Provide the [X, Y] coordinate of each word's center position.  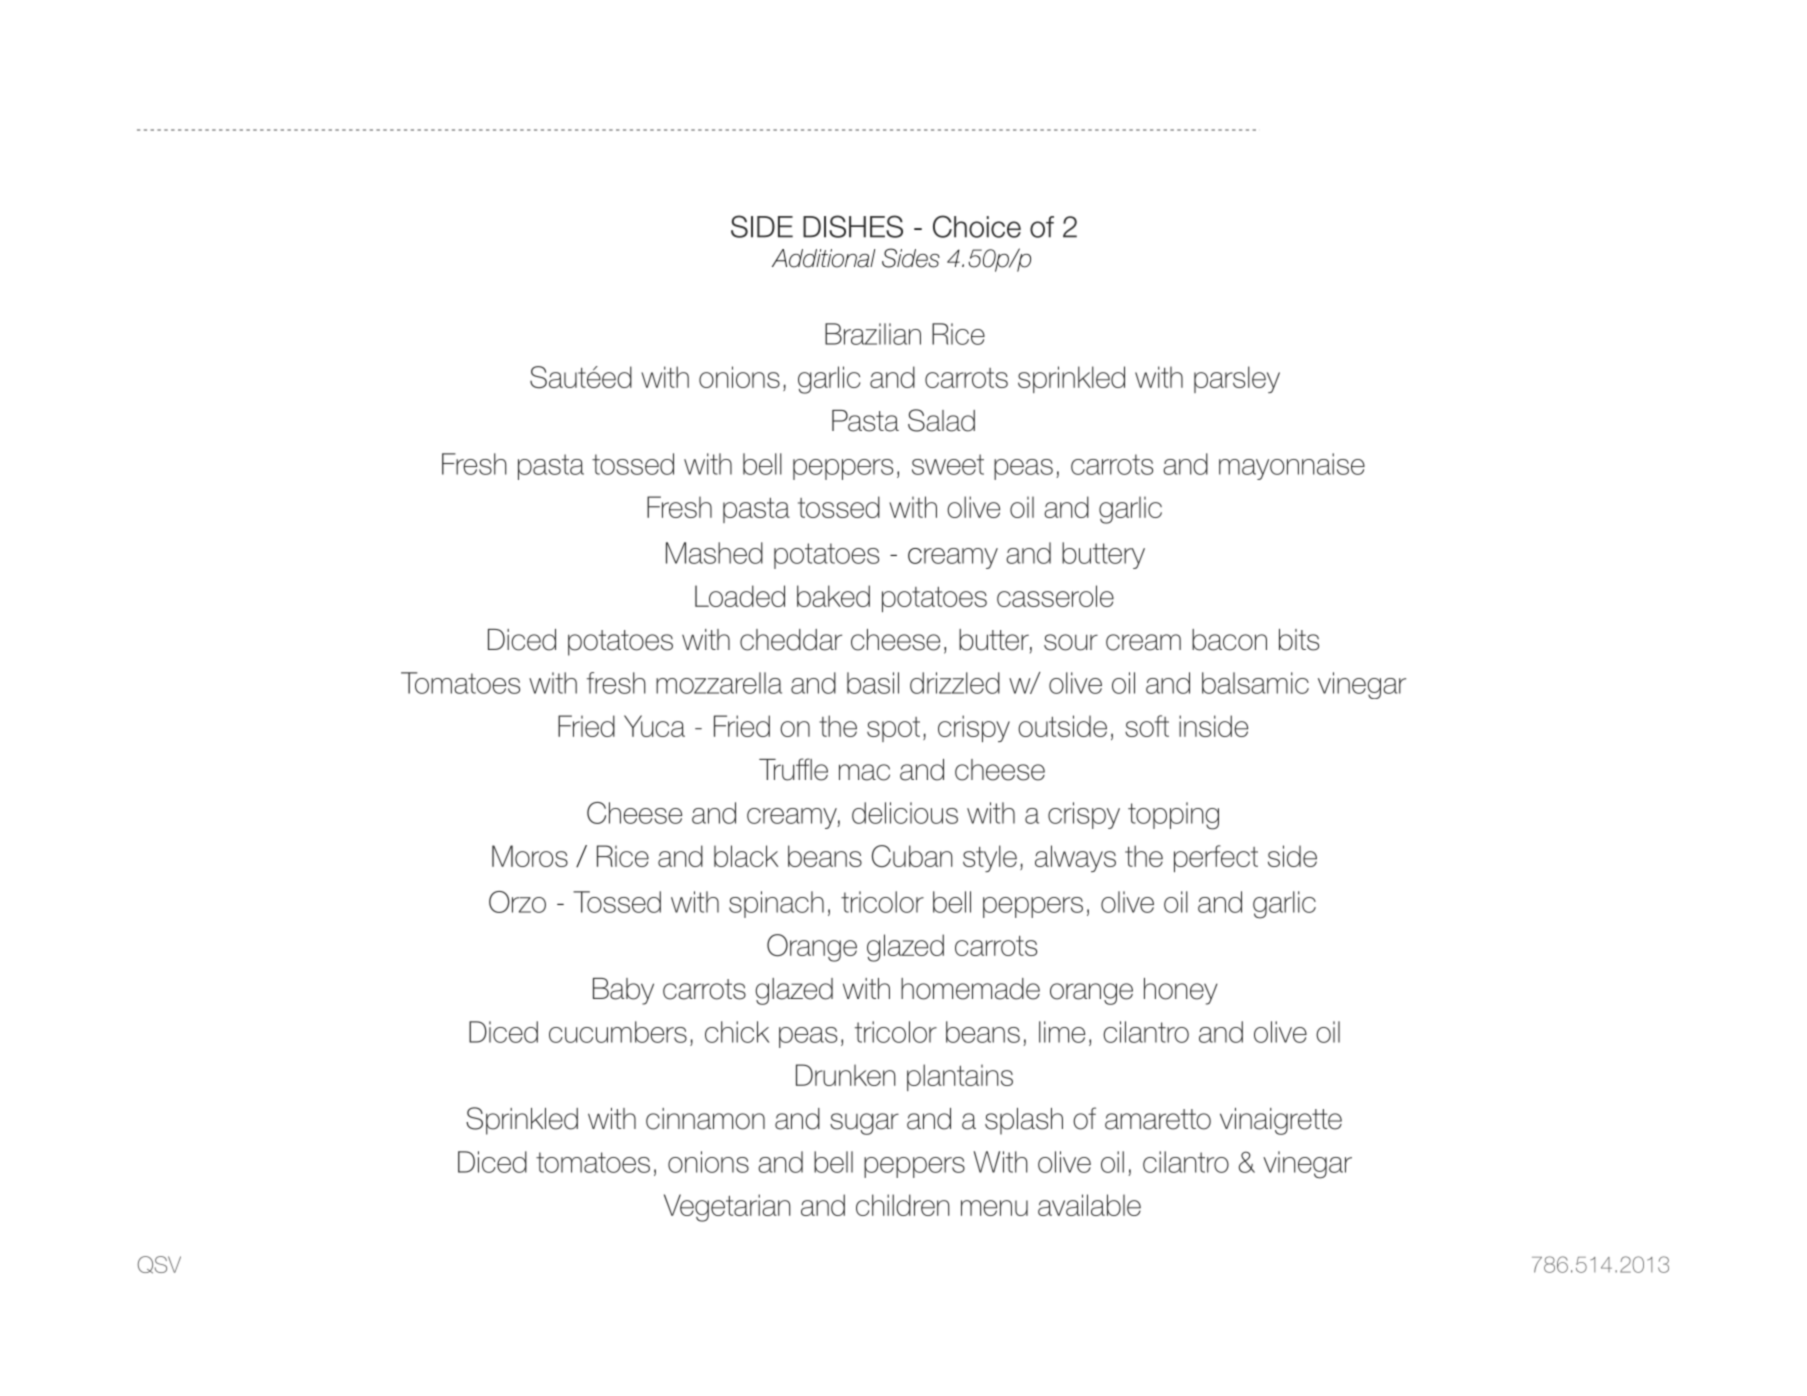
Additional [823, 258]
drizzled [955, 683]
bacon [1229, 640]
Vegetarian [727, 1208]
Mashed [714, 553]
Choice [977, 226]
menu [994, 1208]
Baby [623, 991]
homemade [970, 989]
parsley [1237, 379]
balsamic [1255, 683]
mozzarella [719, 683]
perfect [1216, 858]
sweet [948, 464]
